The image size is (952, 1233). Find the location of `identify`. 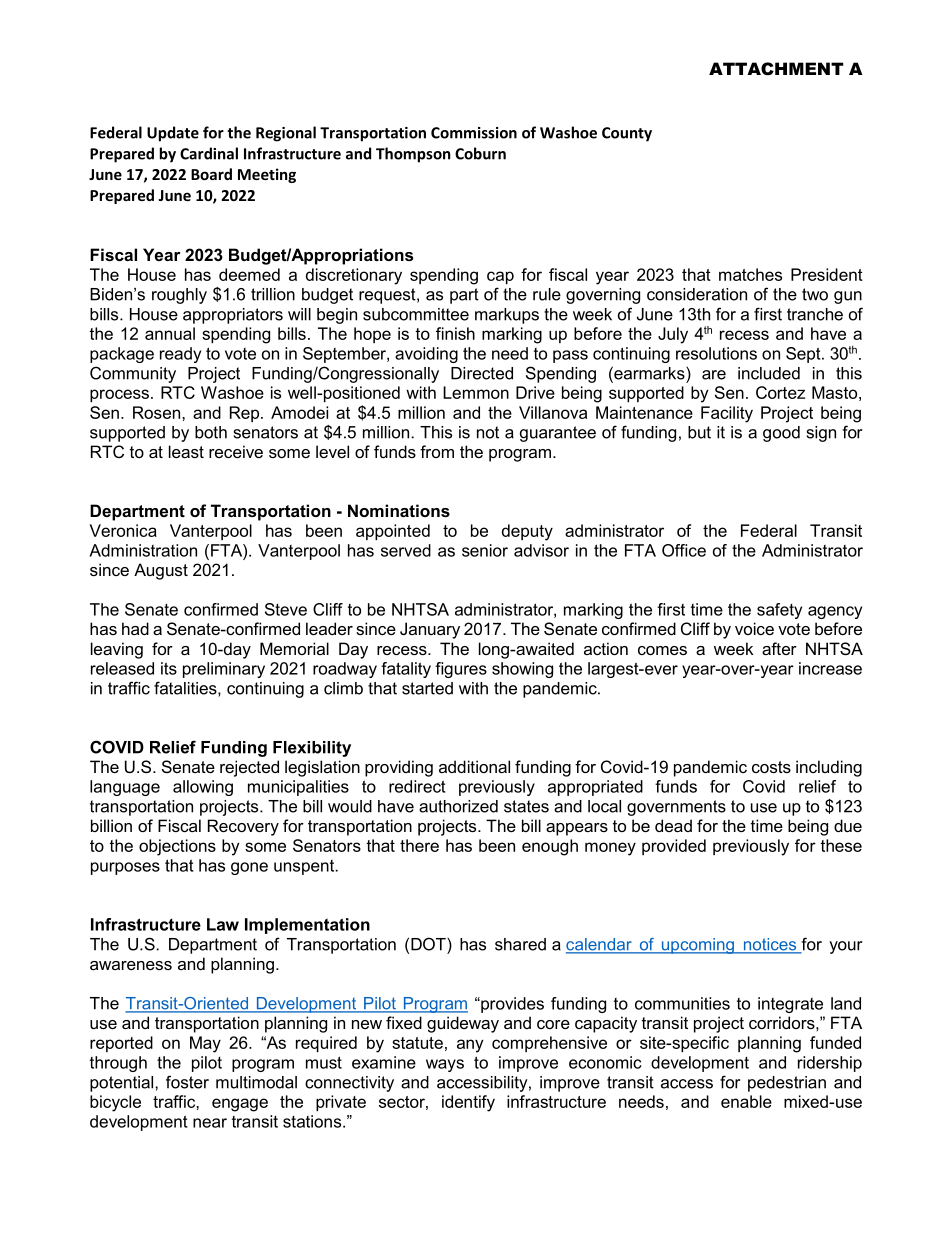

identify is located at coordinates (468, 1103).
